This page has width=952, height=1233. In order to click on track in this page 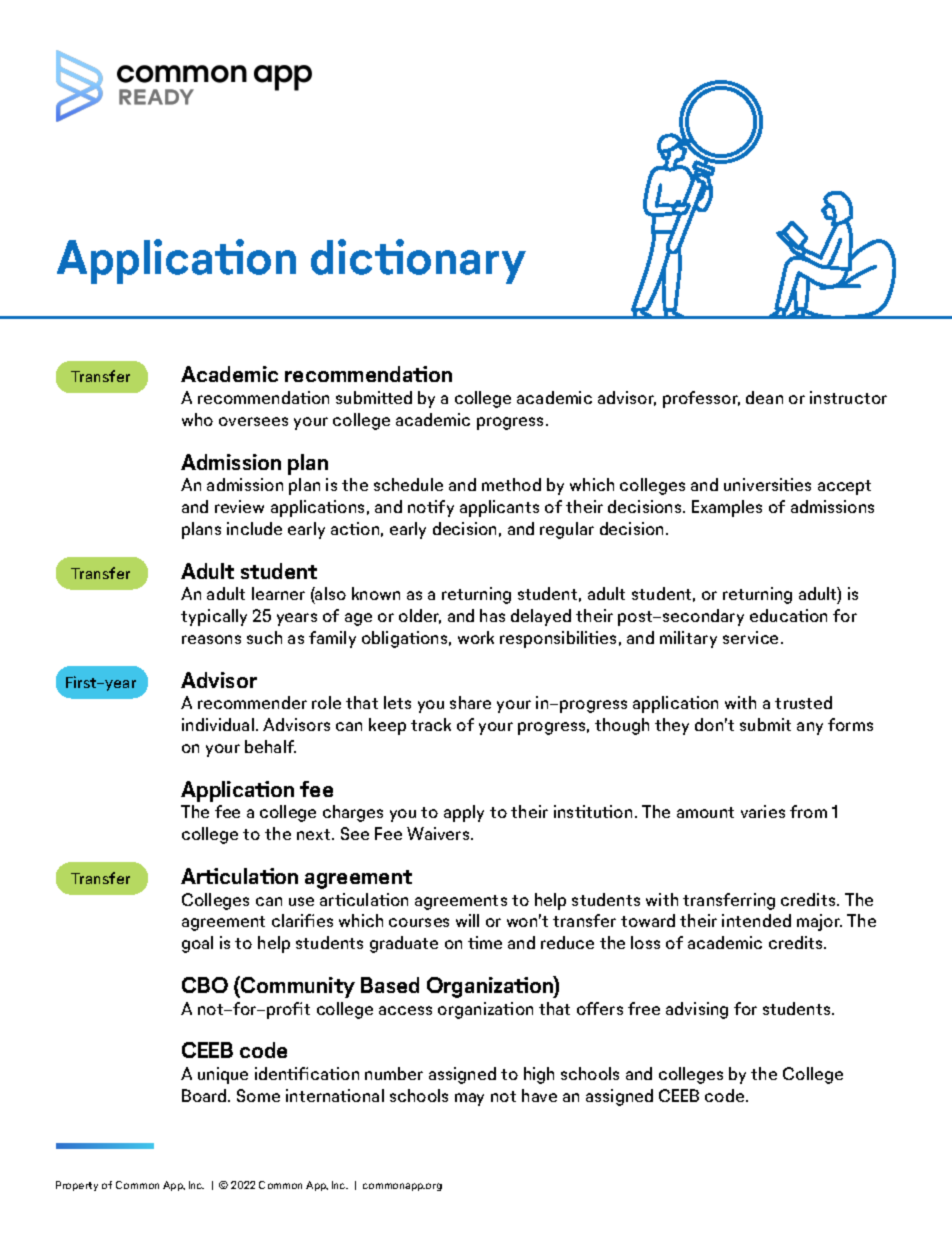, I will do `click(431, 724)`.
